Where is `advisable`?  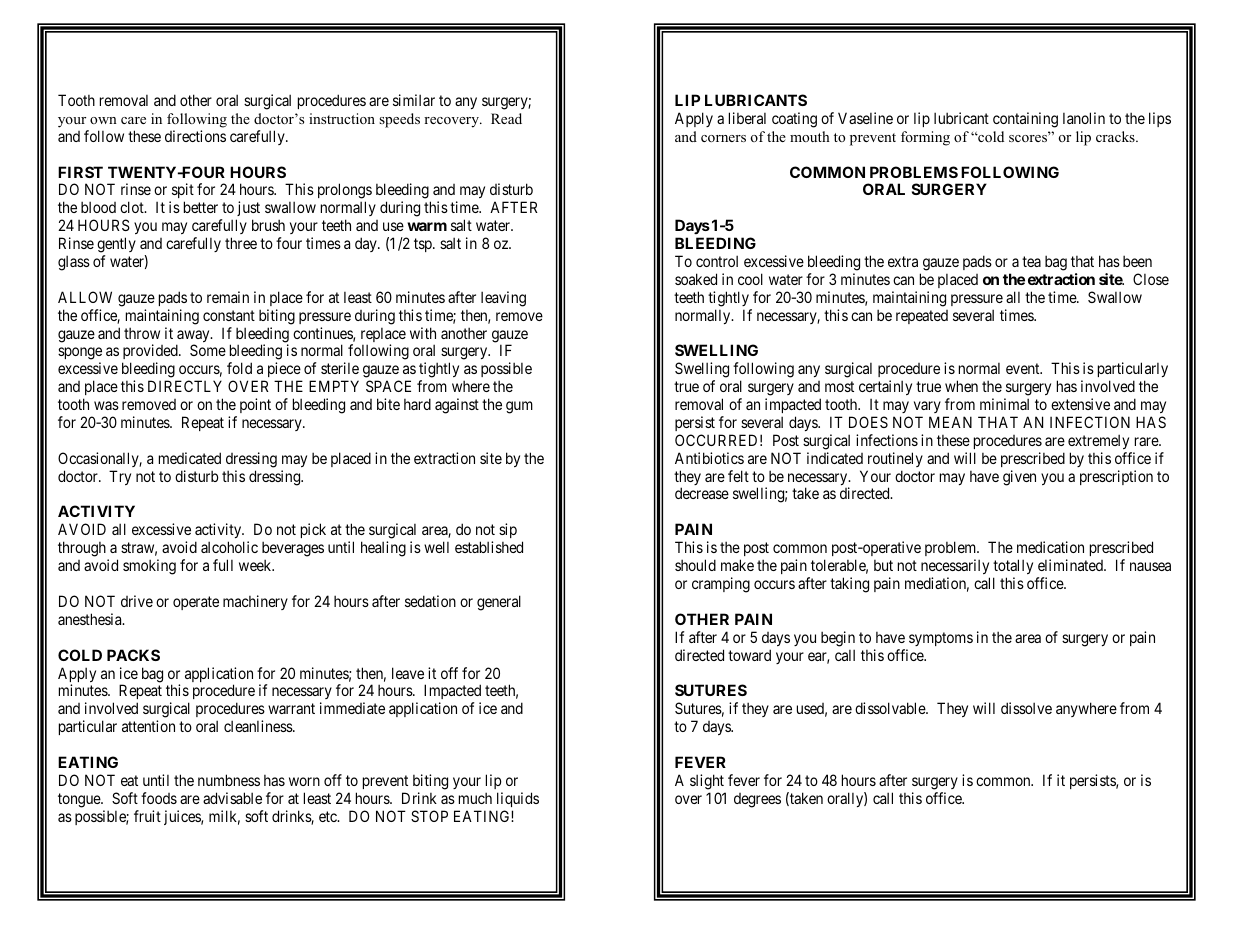 advisable is located at coordinates (232, 798).
